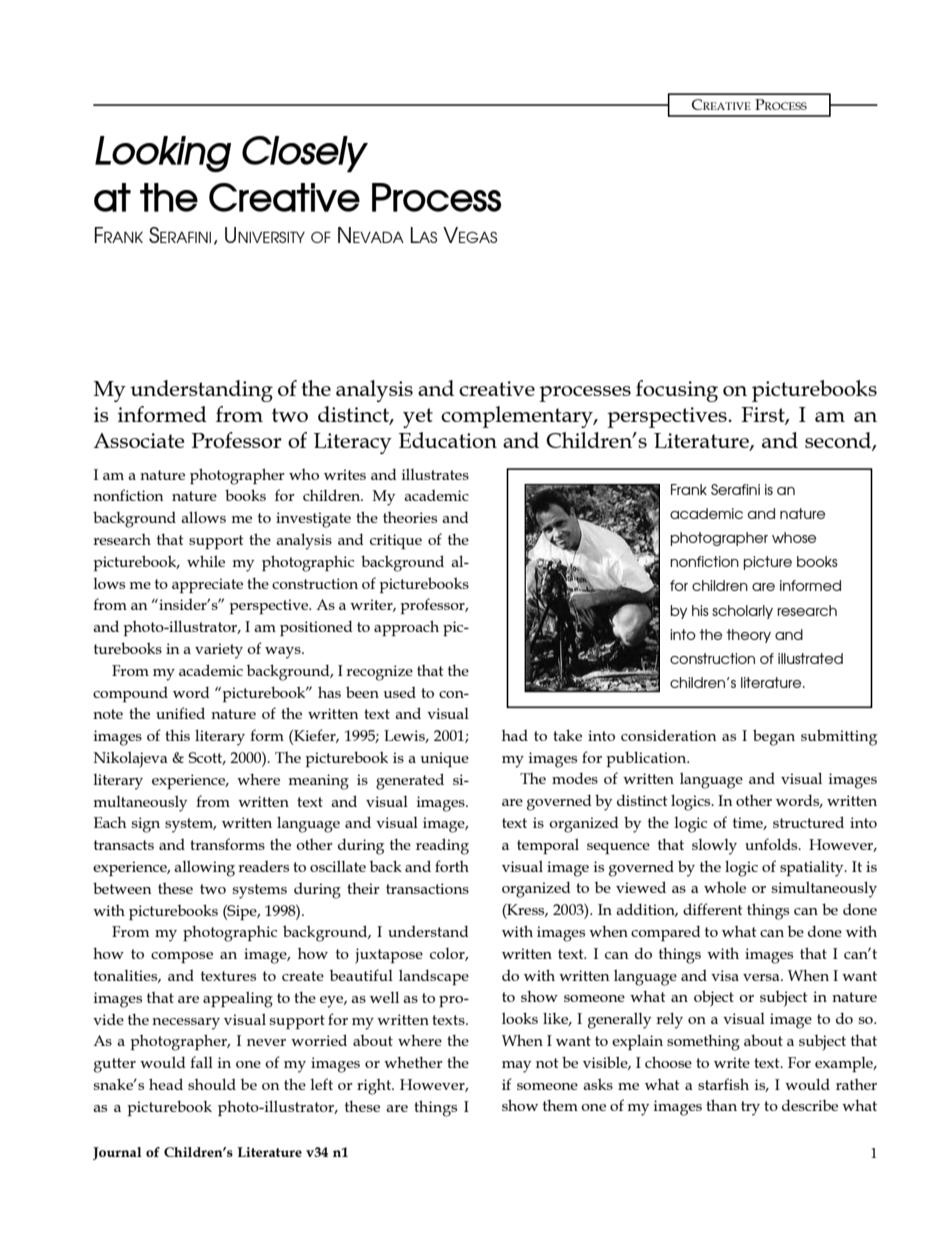 The height and width of the screenshot is (1233, 952). I want to click on visa, so click(725, 975).
